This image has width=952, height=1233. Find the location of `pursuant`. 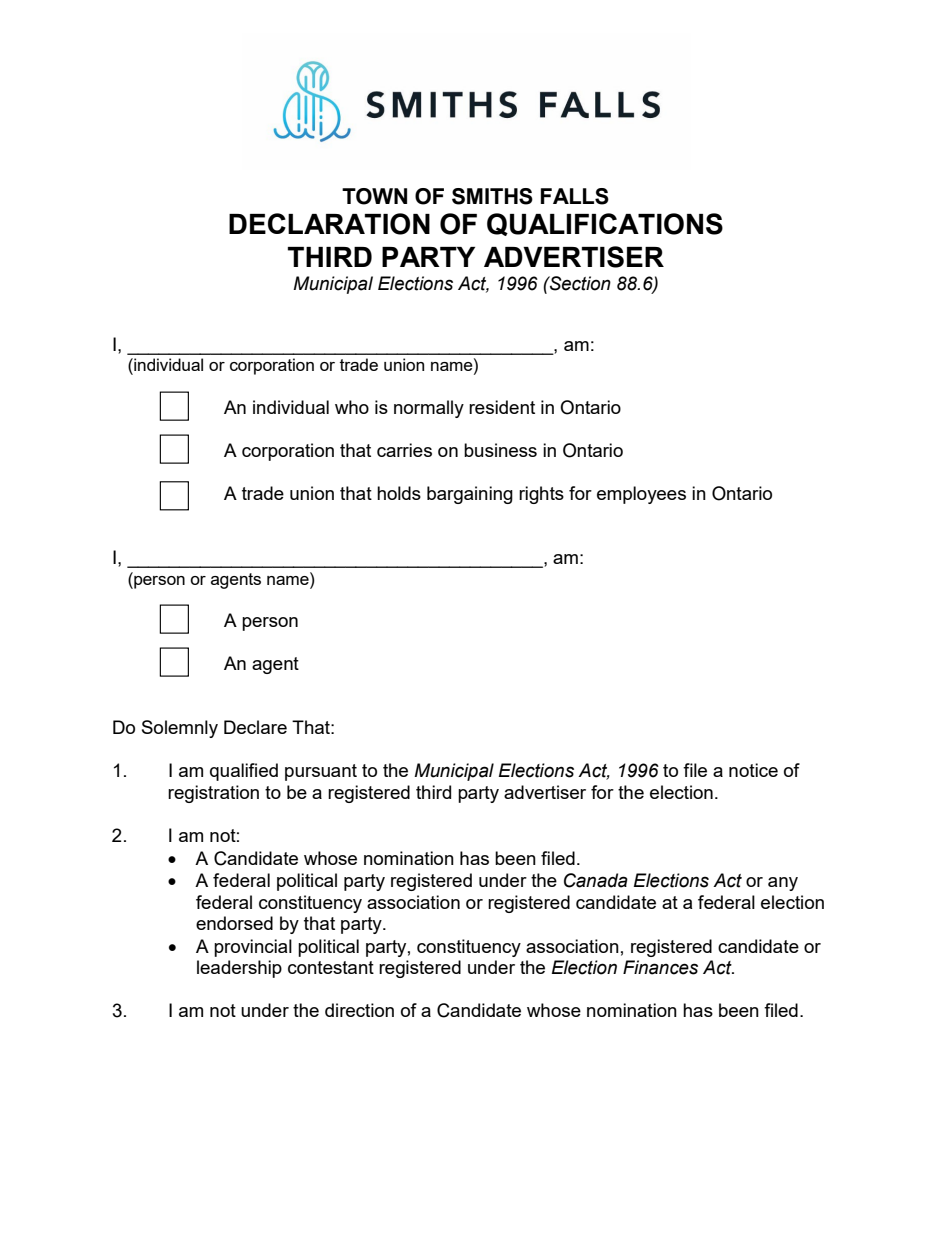

pursuant is located at coordinates (321, 772).
